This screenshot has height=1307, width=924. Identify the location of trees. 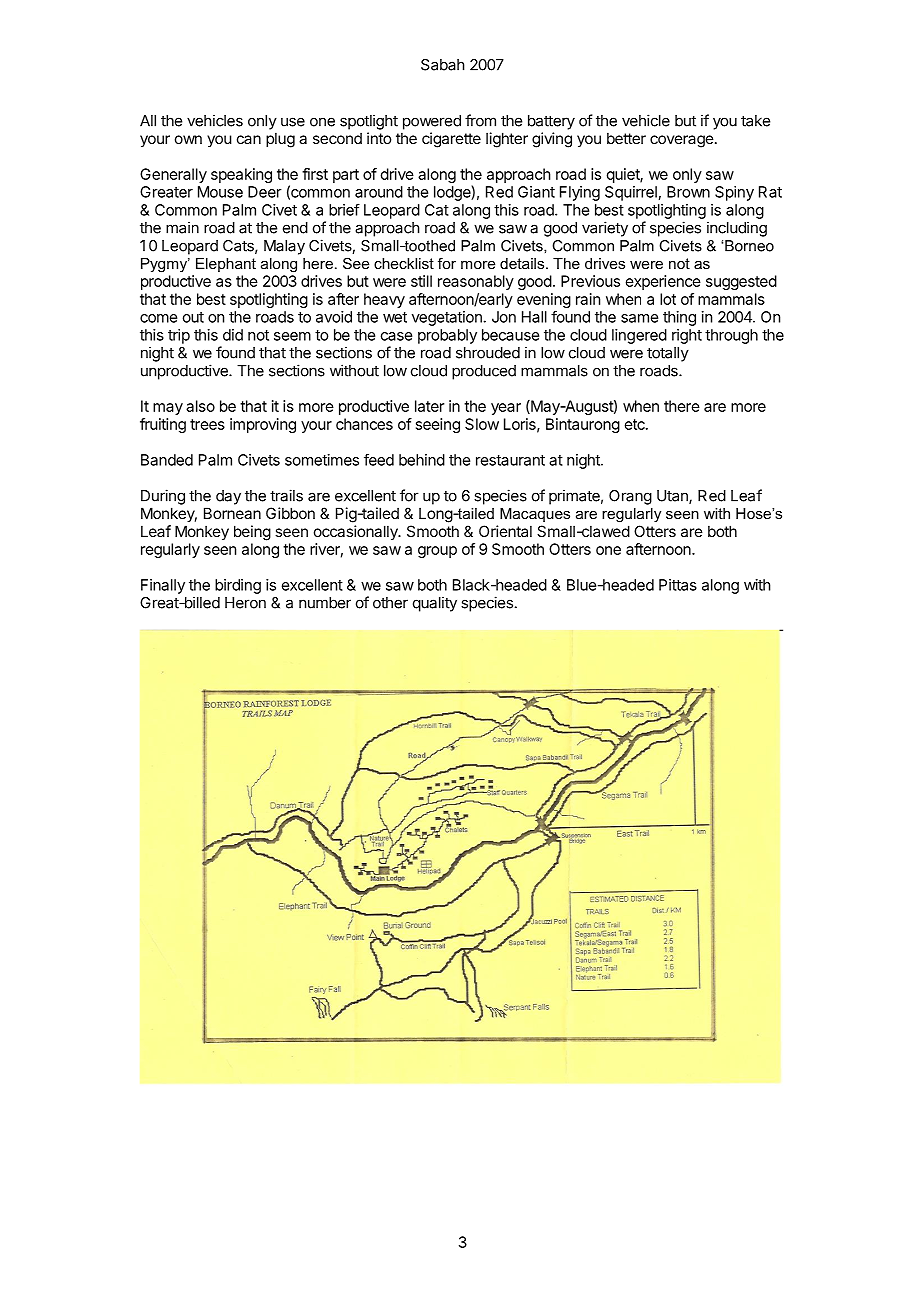
(207, 424).
